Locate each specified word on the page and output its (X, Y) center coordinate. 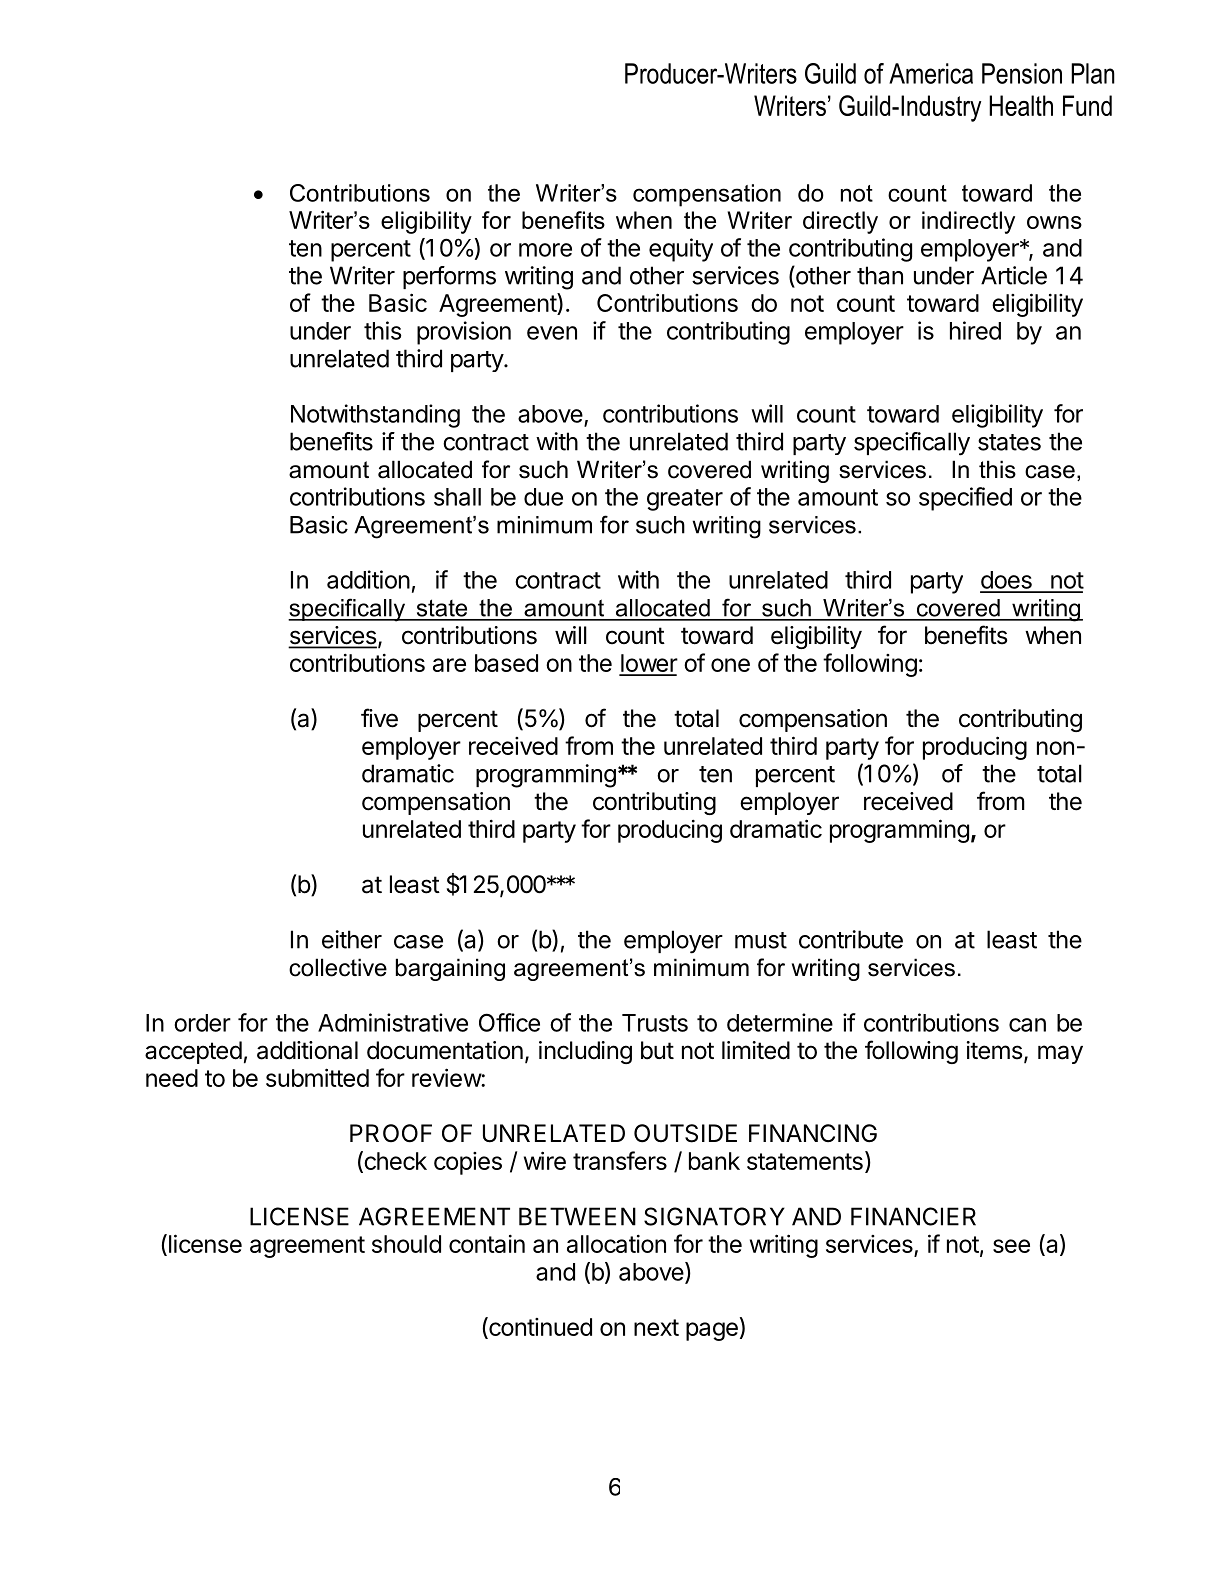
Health (1021, 105)
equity (681, 250)
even (552, 333)
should (406, 1244)
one (730, 665)
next (656, 1327)
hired (975, 330)
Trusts (655, 1023)
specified (965, 499)
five (379, 718)
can (1027, 1025)
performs (449, 277)
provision (464, 333)
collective (338, 967)
